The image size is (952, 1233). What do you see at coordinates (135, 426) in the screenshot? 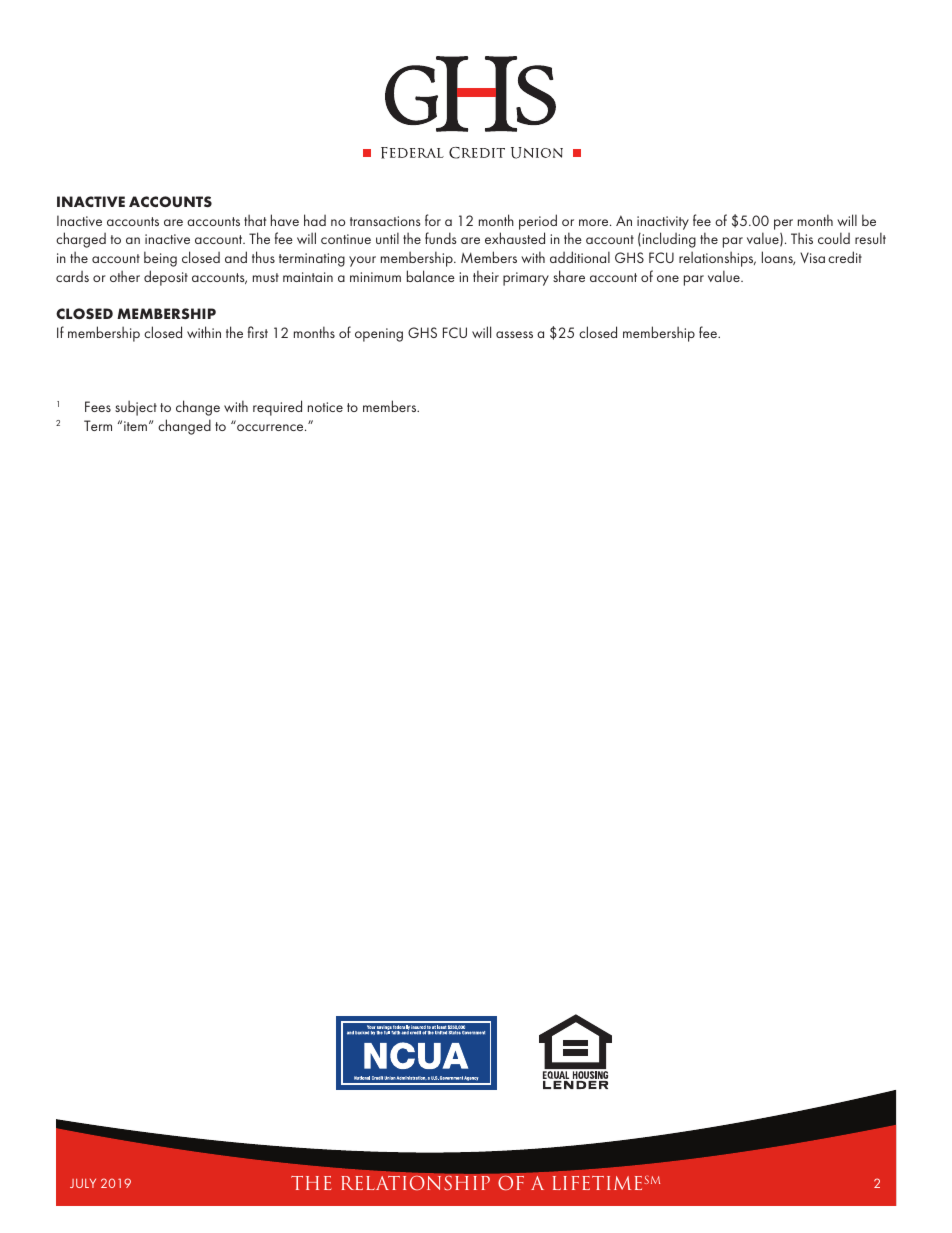
I see `item` at bounding box center [135, 426].
